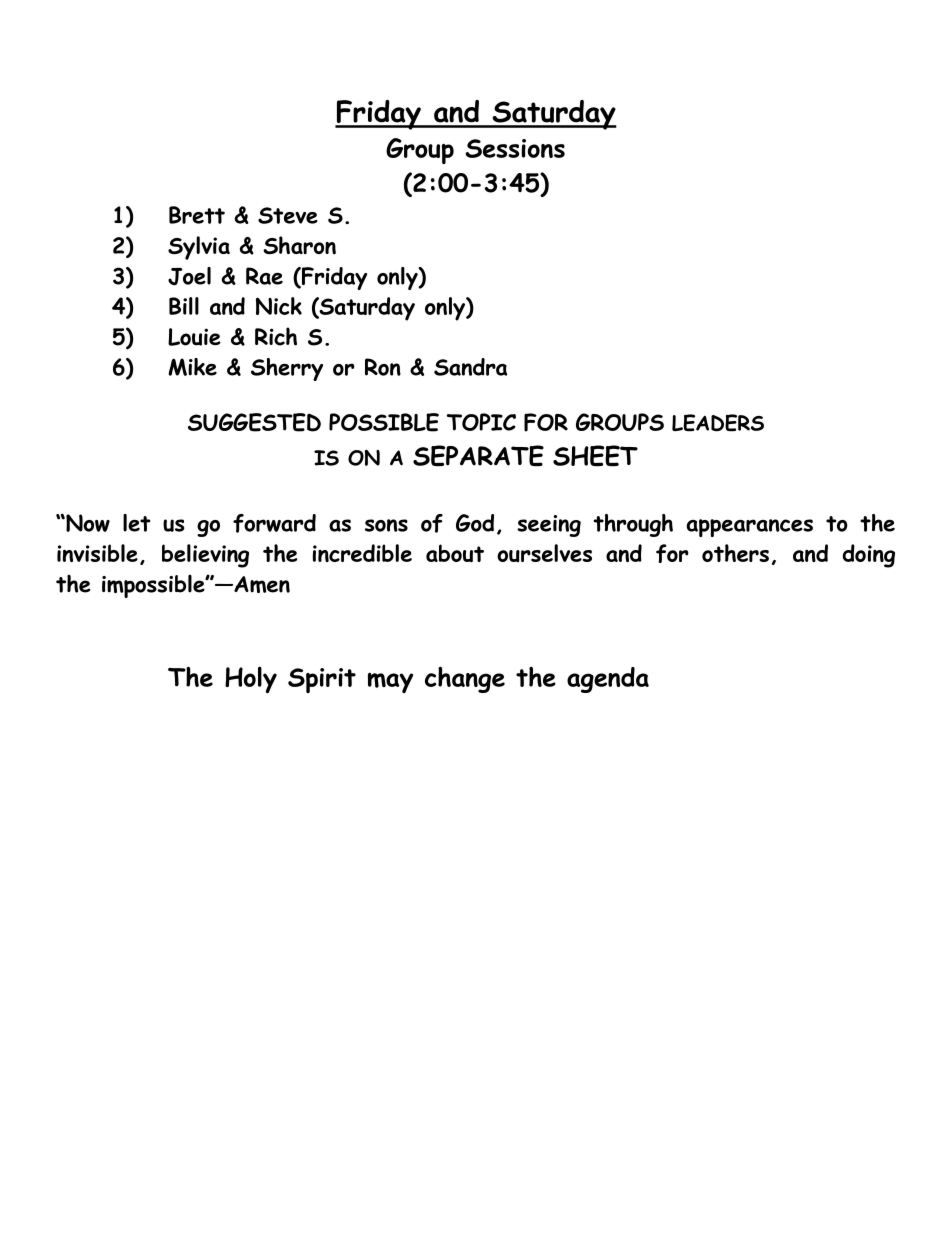 The image size is (952, 1233). What do you see at coordinates (608, 680) in the document?
I see `agenda` at bounding box center [608, 680].
